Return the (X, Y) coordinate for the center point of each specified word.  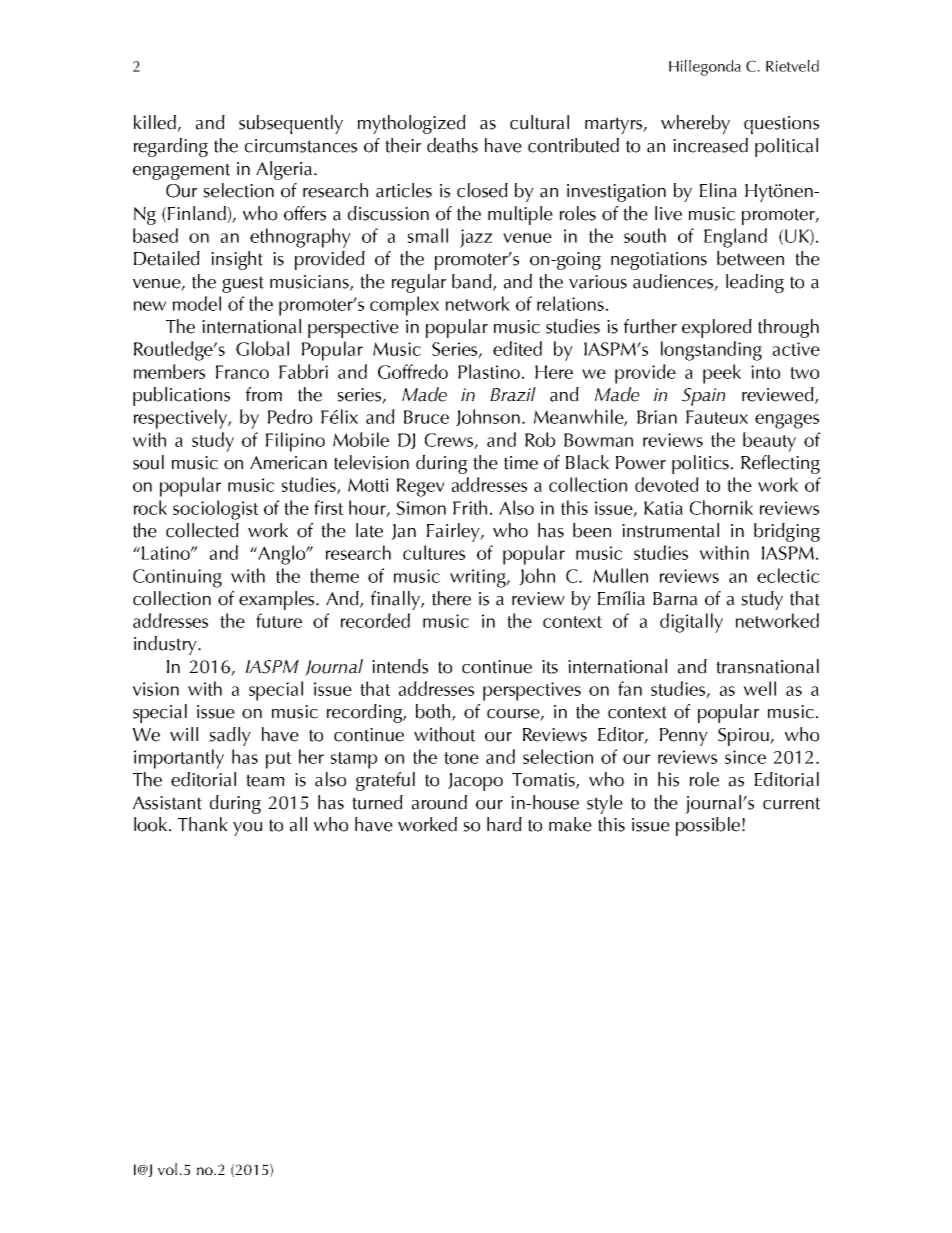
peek (722, 374)
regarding (171, 147)
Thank (203, 824)
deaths (452, 145)
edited (517, 348)
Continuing (177, 578)
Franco (242, 372)
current (791, 803)
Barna (675, 599)
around (439, 802)
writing (479, 578)
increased (710, 145)
